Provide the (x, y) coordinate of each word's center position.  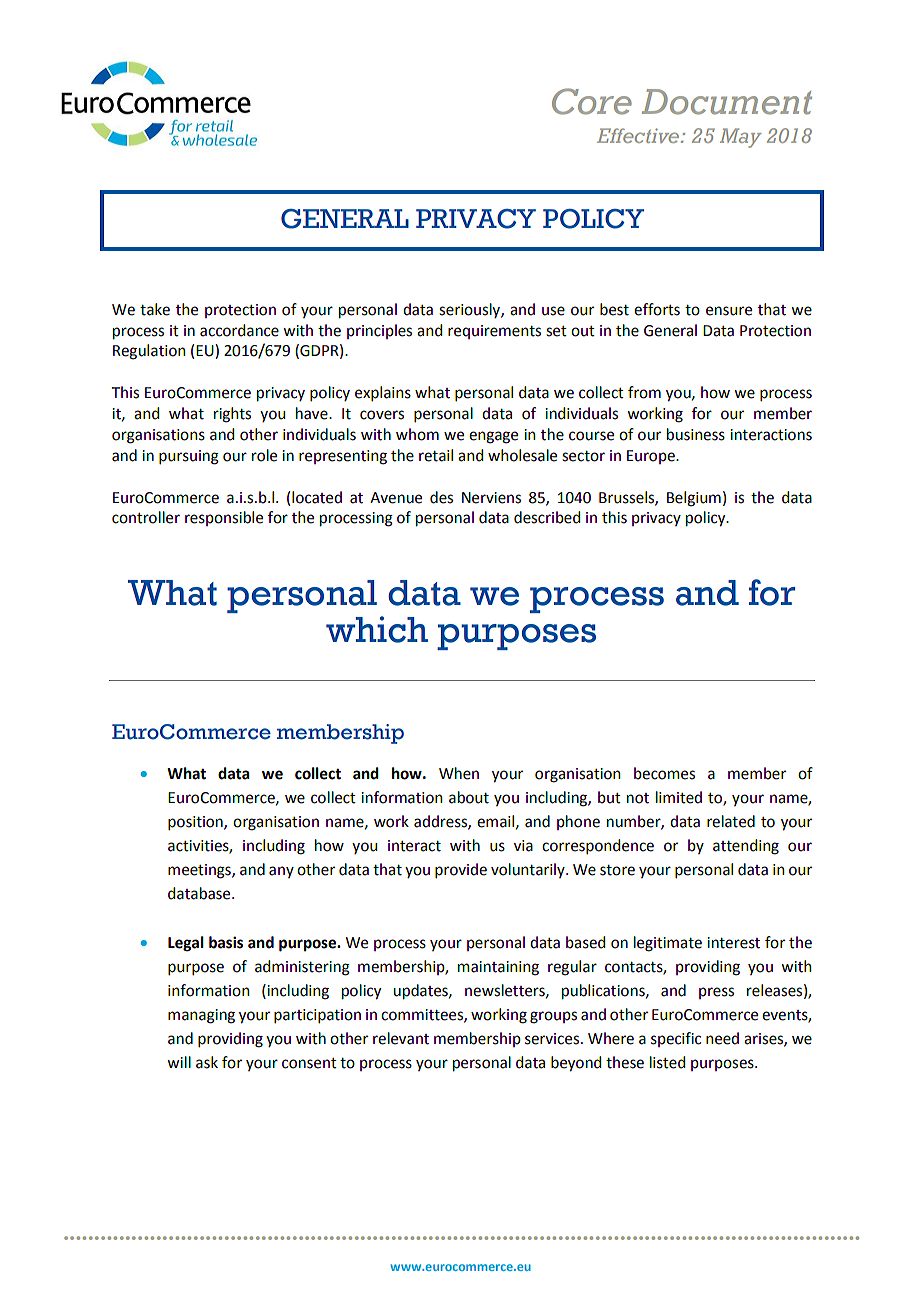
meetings (200, 871)
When (459, 773)
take (155, 309)
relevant (401, 1038)
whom (417, 434)
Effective (639, 135)
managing (201, 1016)
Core (592, 101)
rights (232, 415)
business (696, 434)
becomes (664, 773)
